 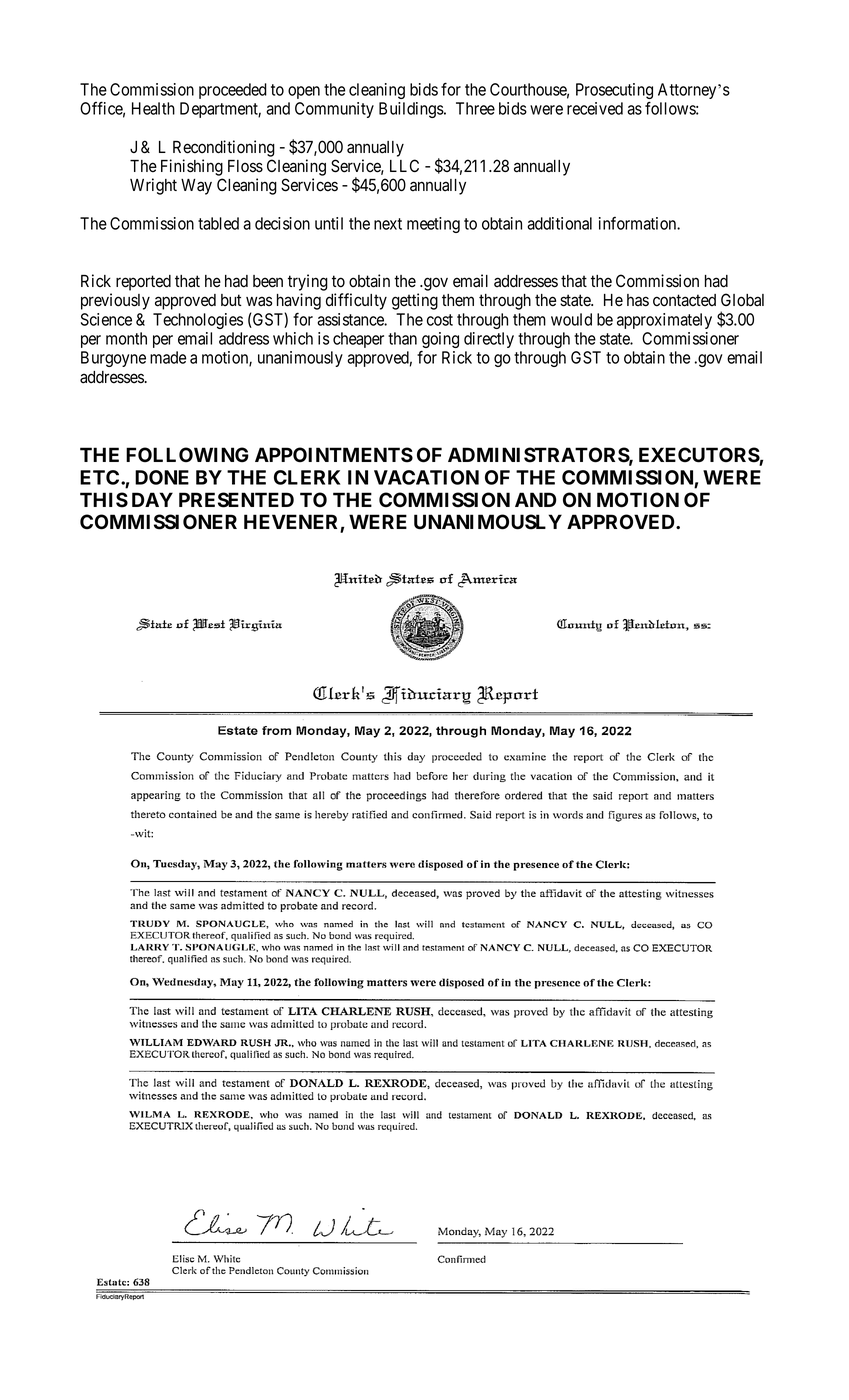 What do you see at coordinates (162, 477) in the page?
I see `DONE` at bounding box center [162, 477].
